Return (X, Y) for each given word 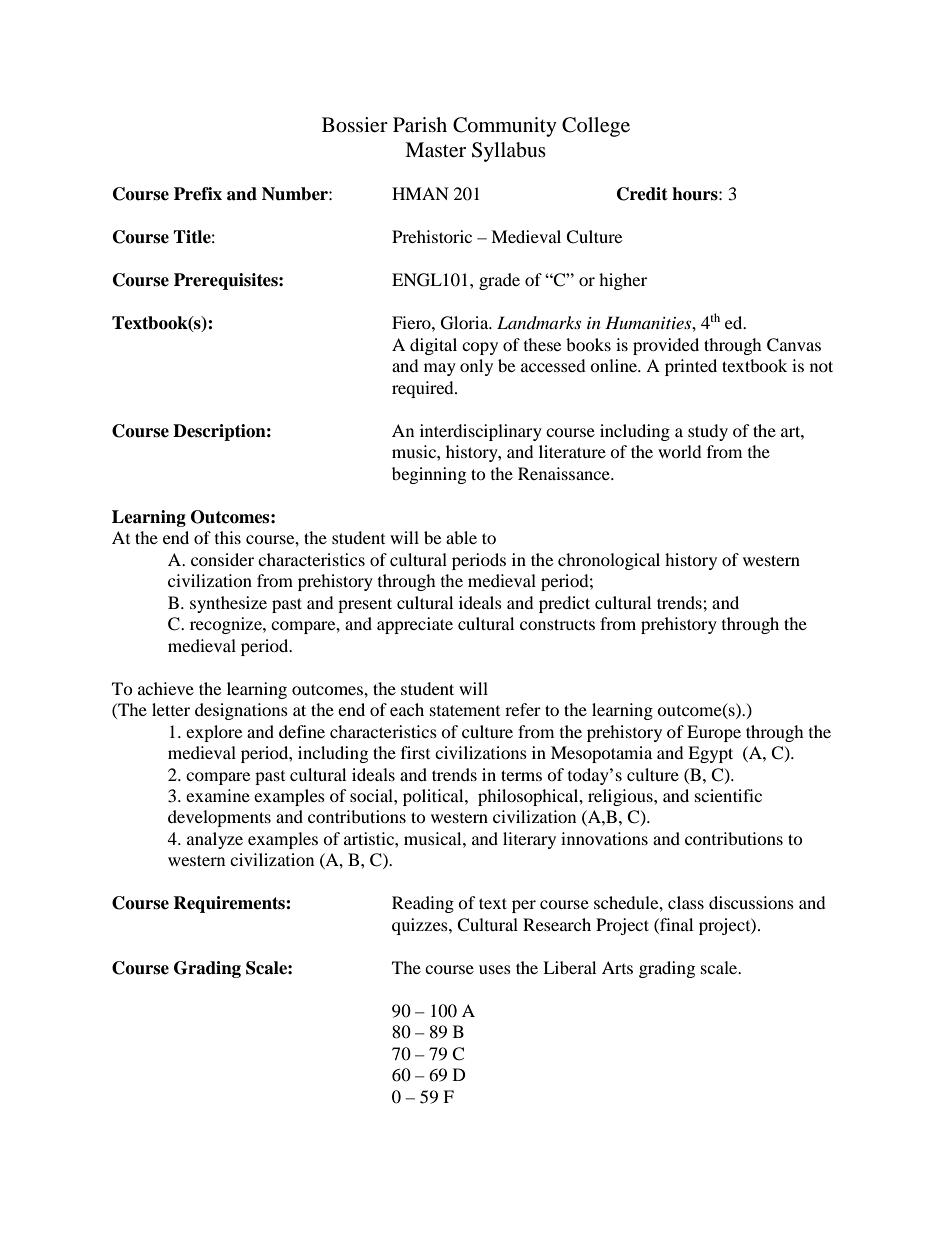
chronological (609, 561)
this (228, 537)
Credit (642, 194)
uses (495, 969)
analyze (215, 840)
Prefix (198, 194)
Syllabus (509, 152)
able (461, 537)
